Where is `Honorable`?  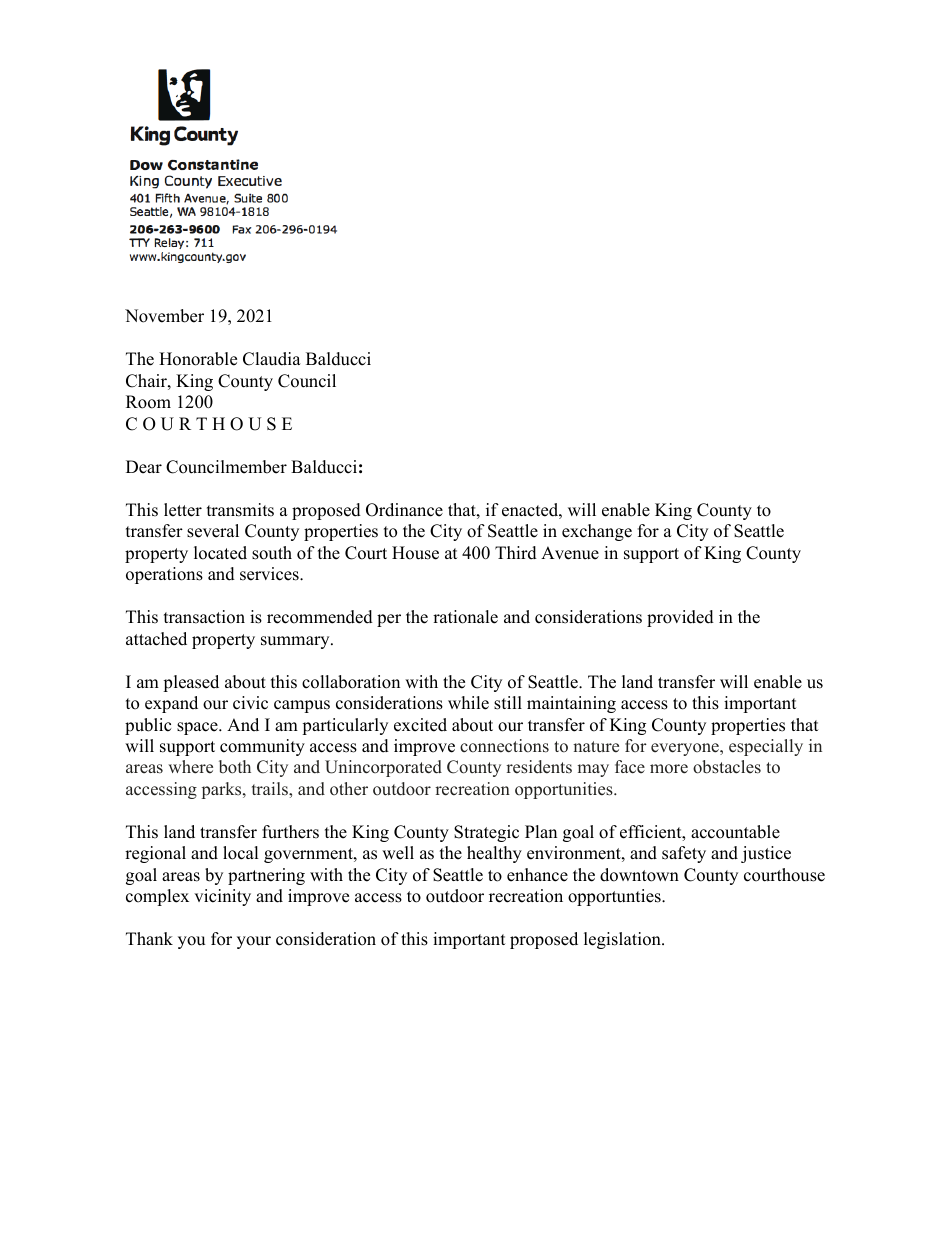
Honorable is located at coordinates (198, 359).
